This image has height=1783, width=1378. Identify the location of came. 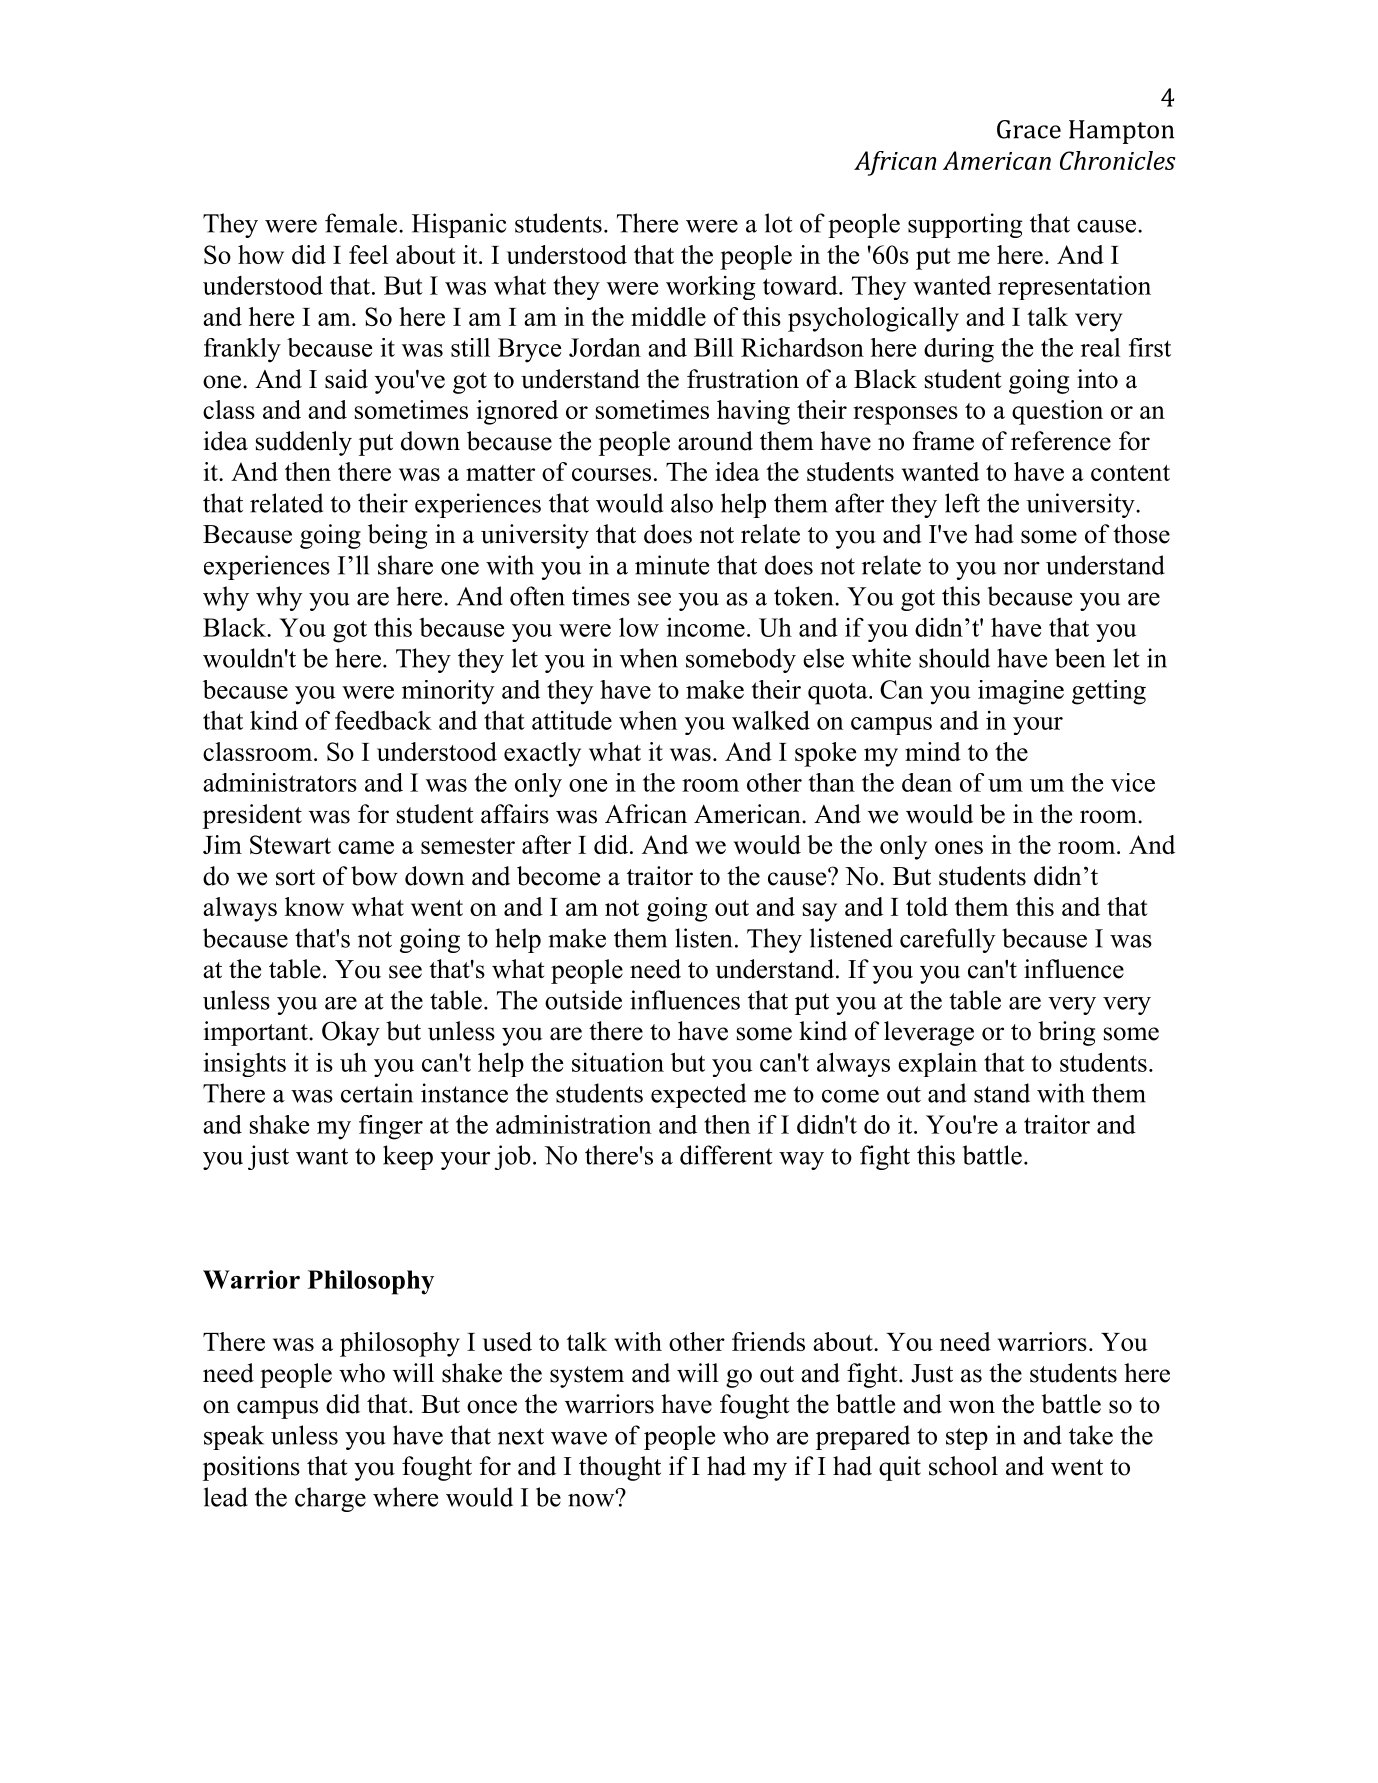
(366, 847).
